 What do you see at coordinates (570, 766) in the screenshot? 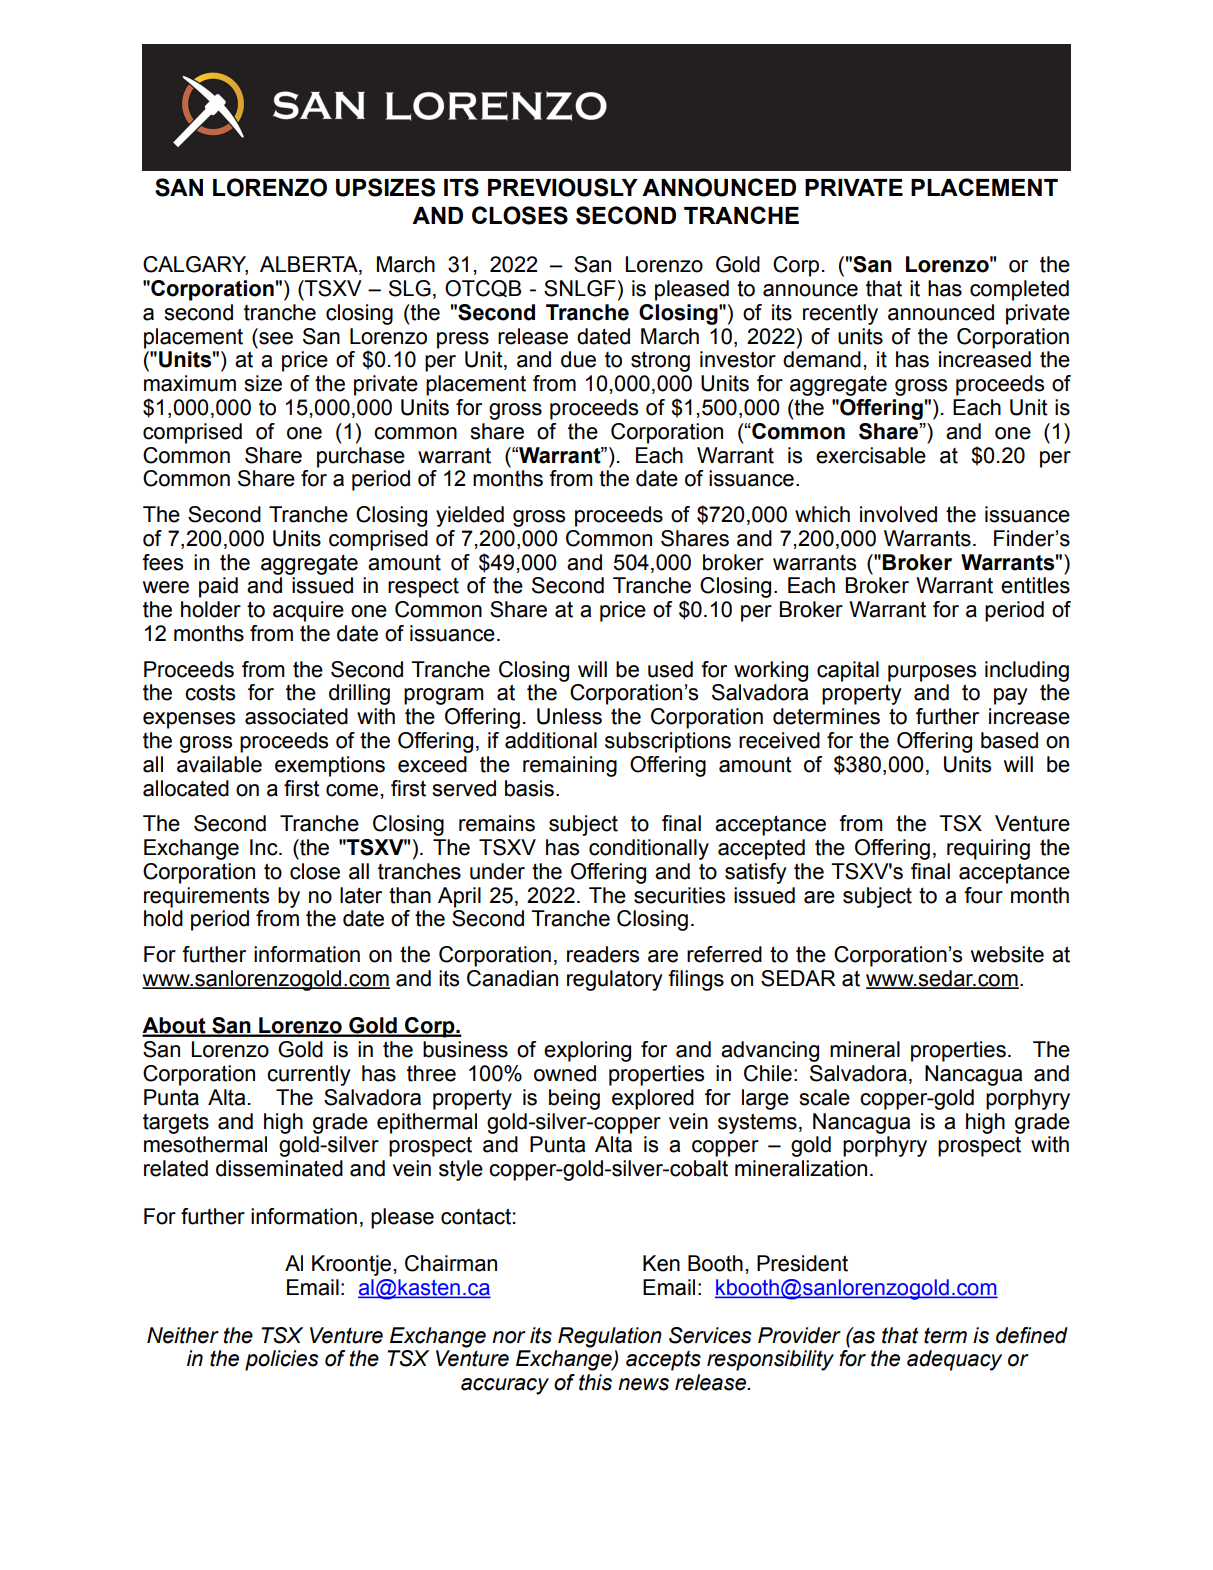
I see `remaining` at bounding box center [570, 766].
